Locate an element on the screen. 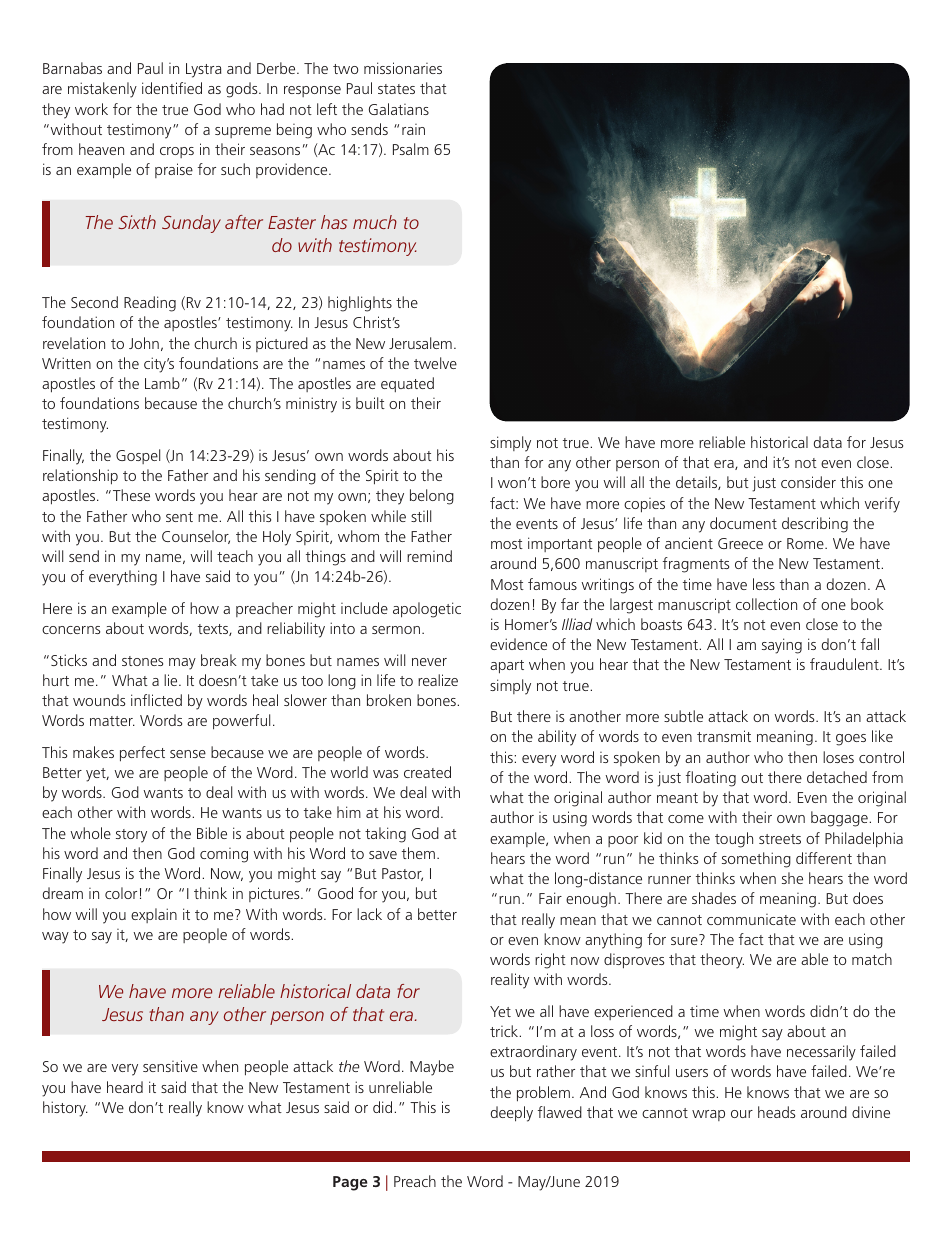 Image resolution: width=952 pixels, height=1233 pixels. rain is located at coordinates (413, 129).
